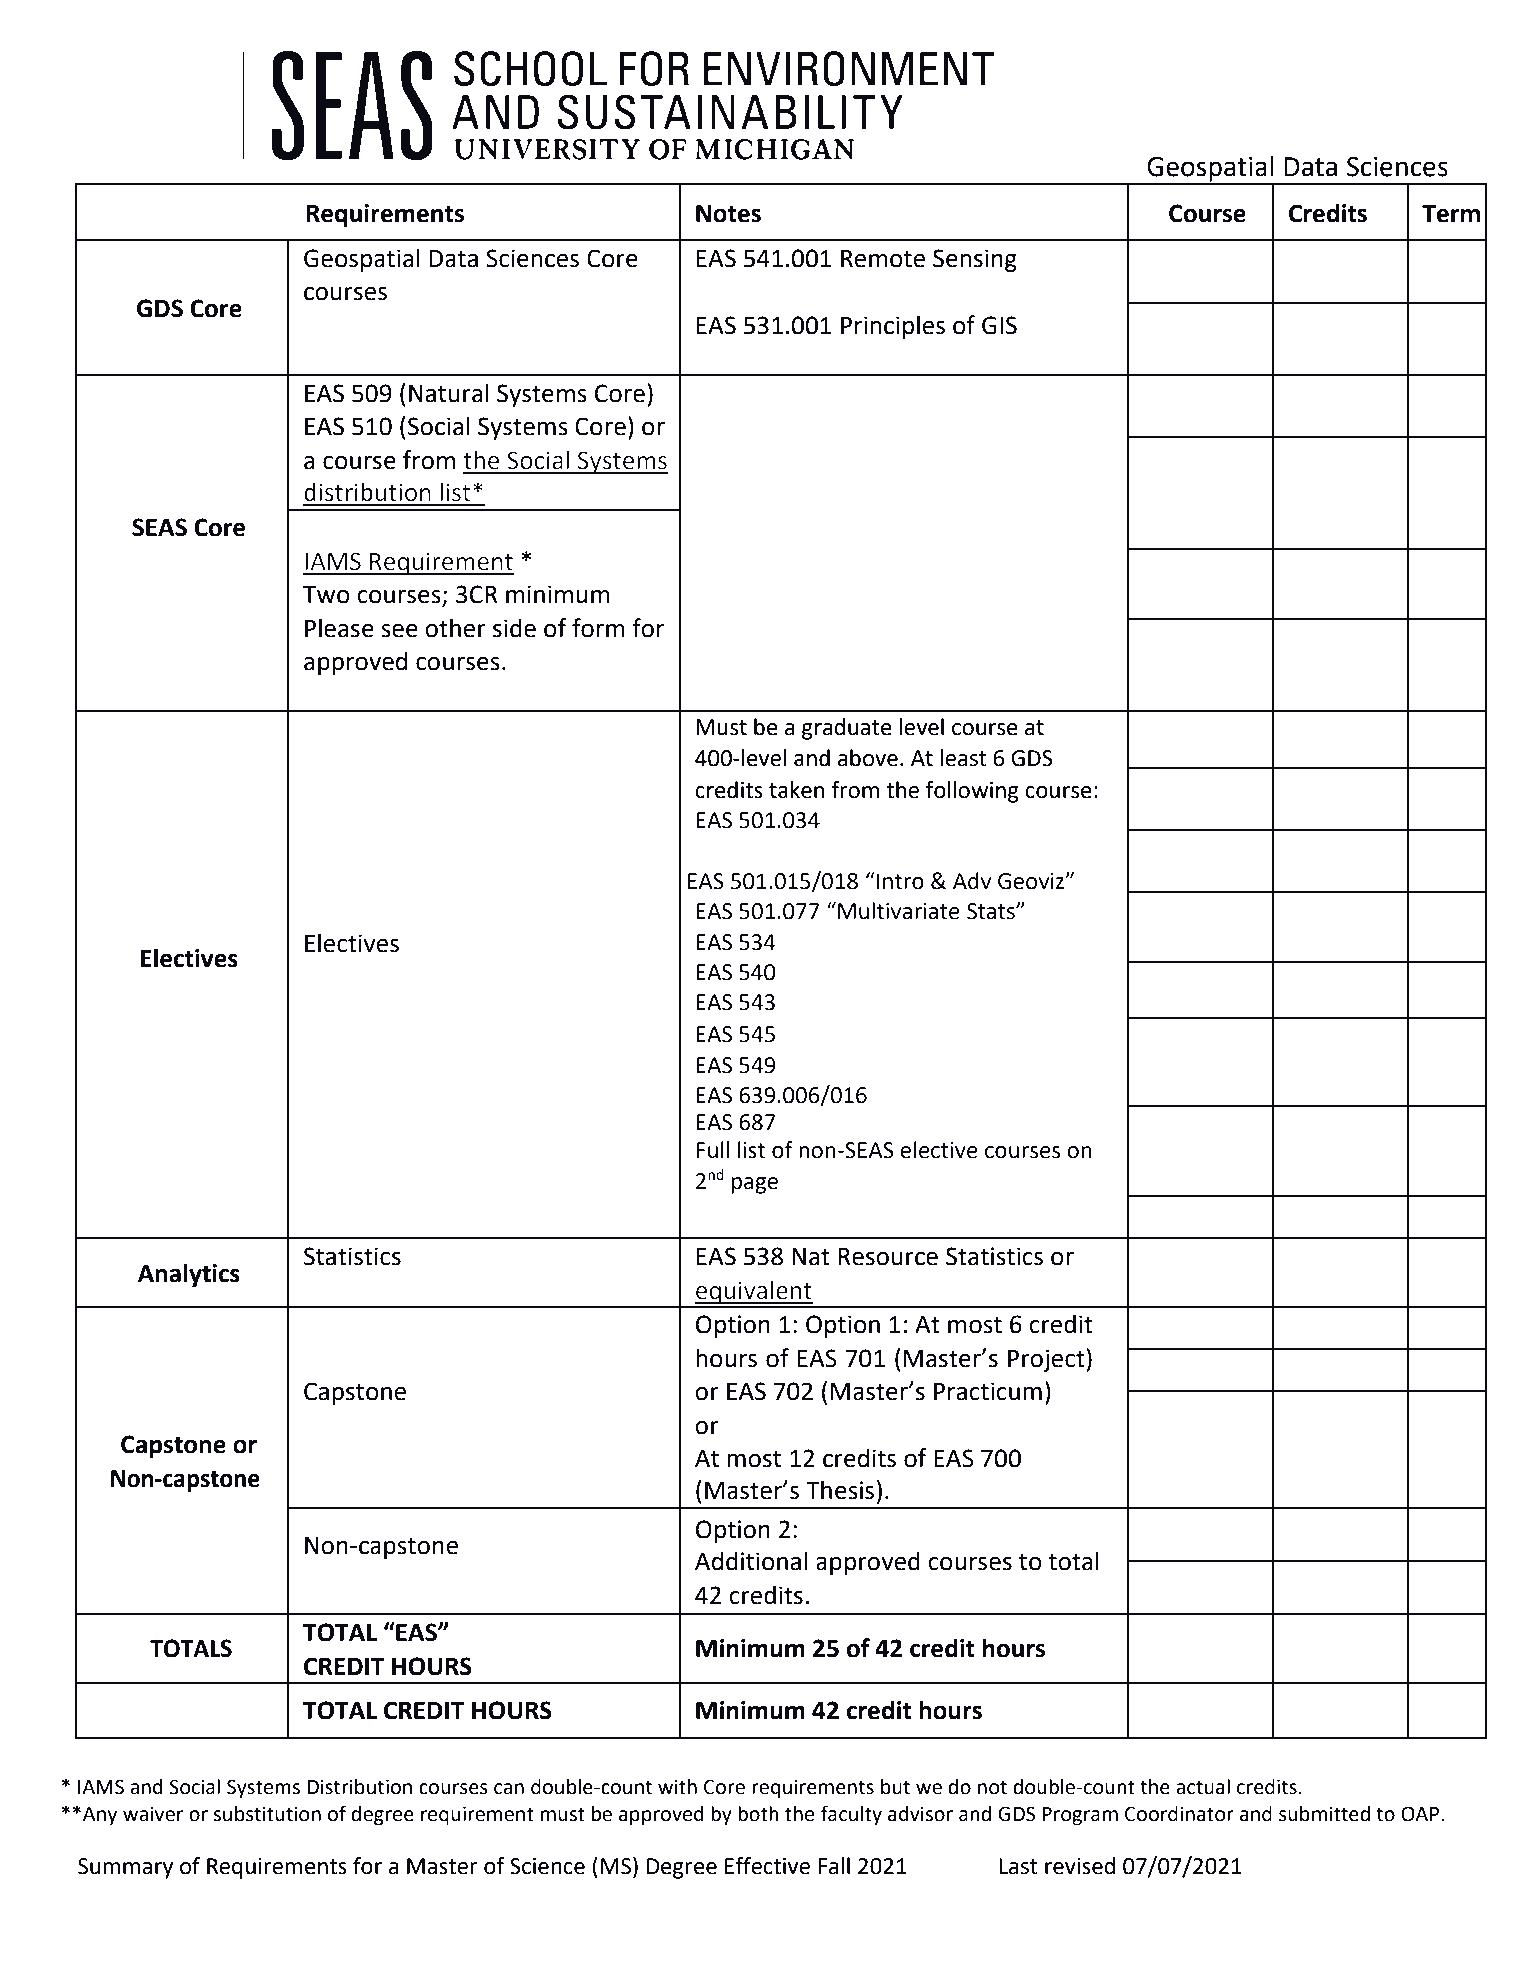  I want to click on Resource, so click(888, 1257).
